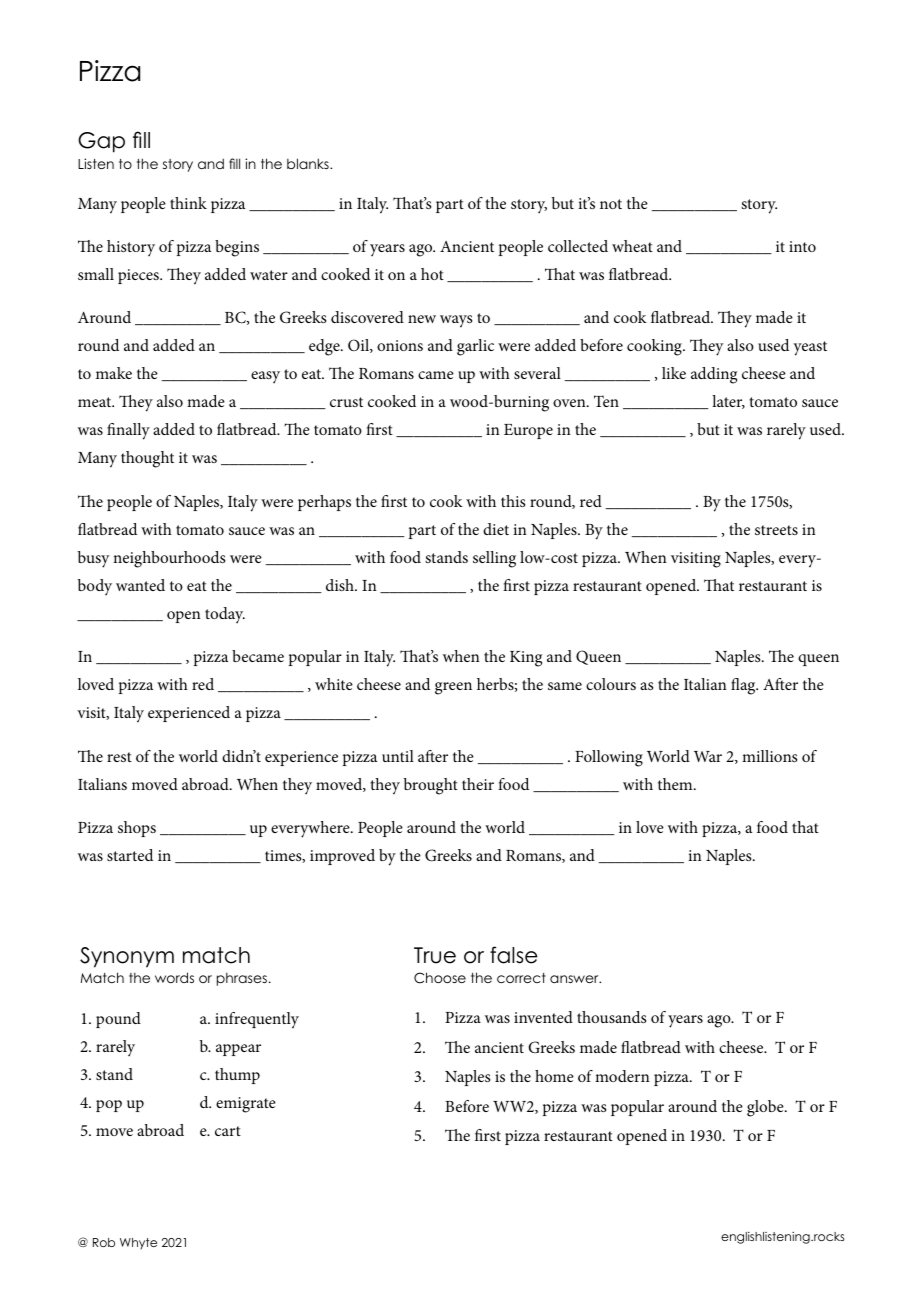 This document has height=1308, width=924. Describe the element at coordinates (776, 530) in the document. I see `streets` at that location.
